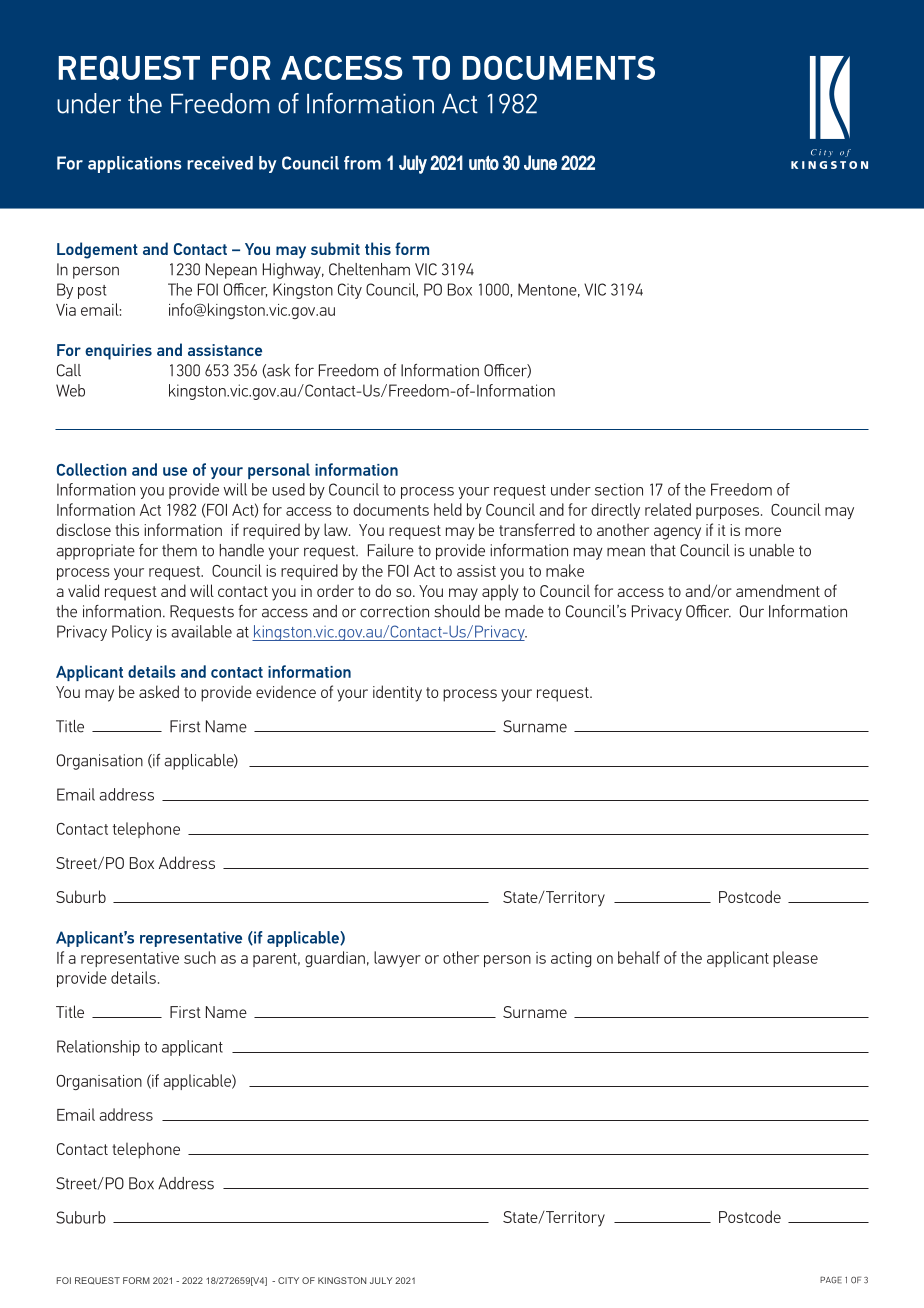  Describe the element at coordinates (795, 959) in the image. I see `please` at that location.
